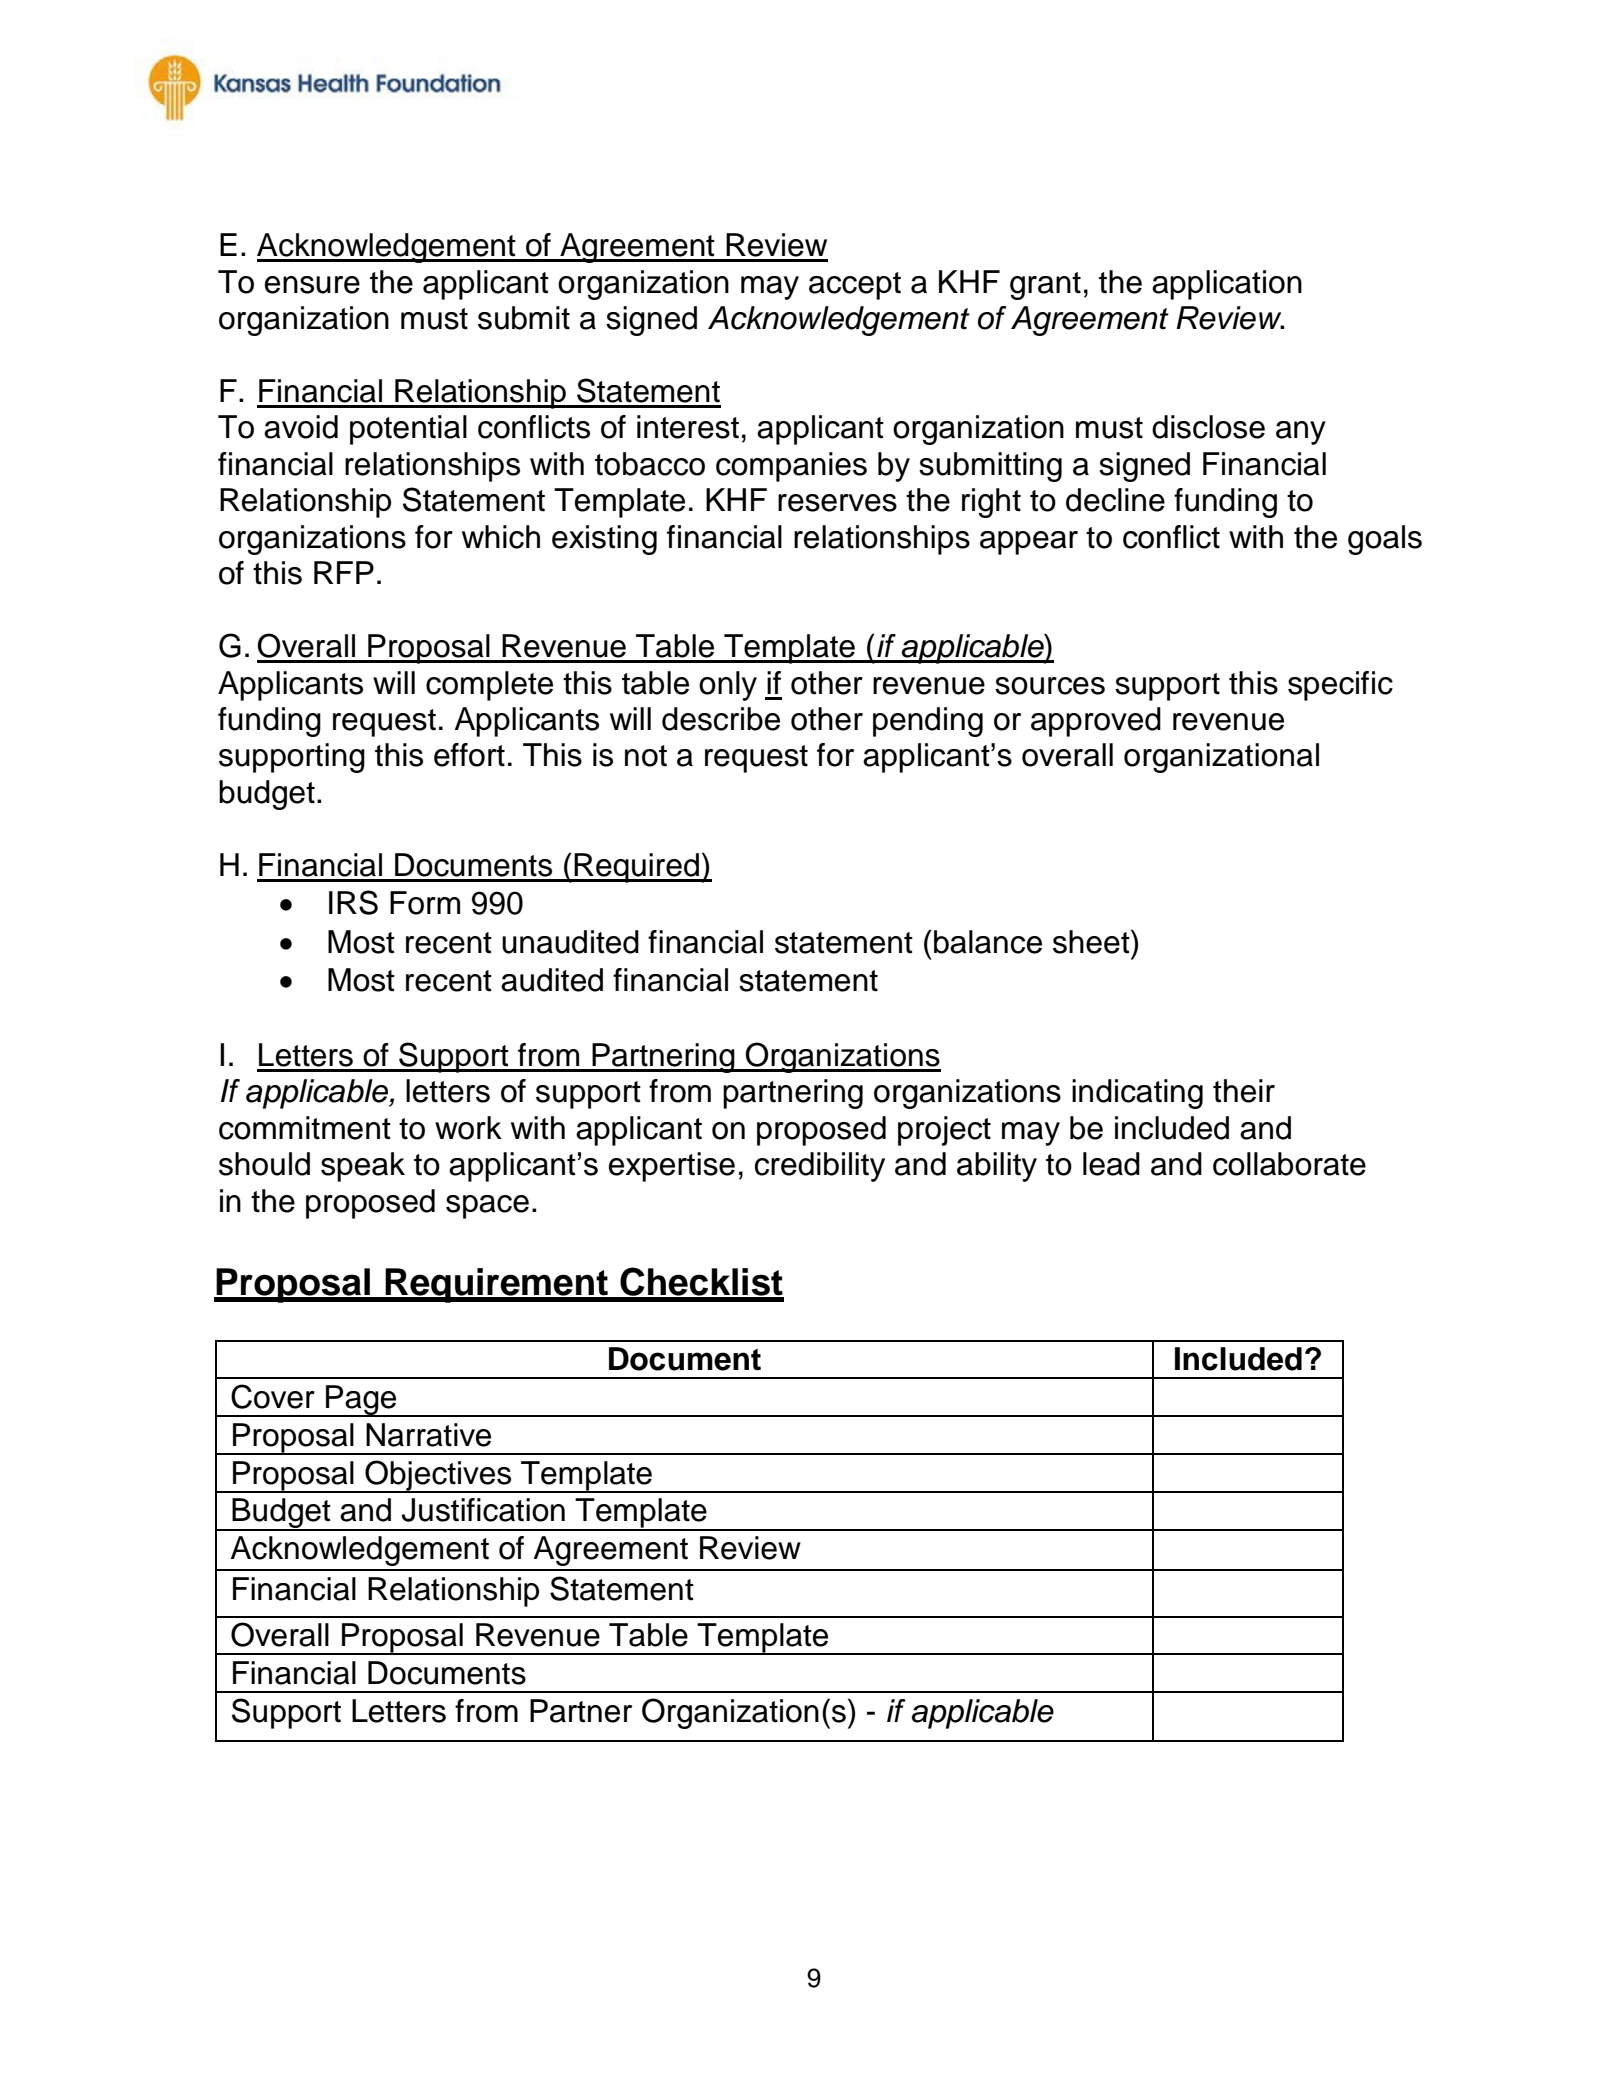  I want to click on accept, so click(855, 286).
